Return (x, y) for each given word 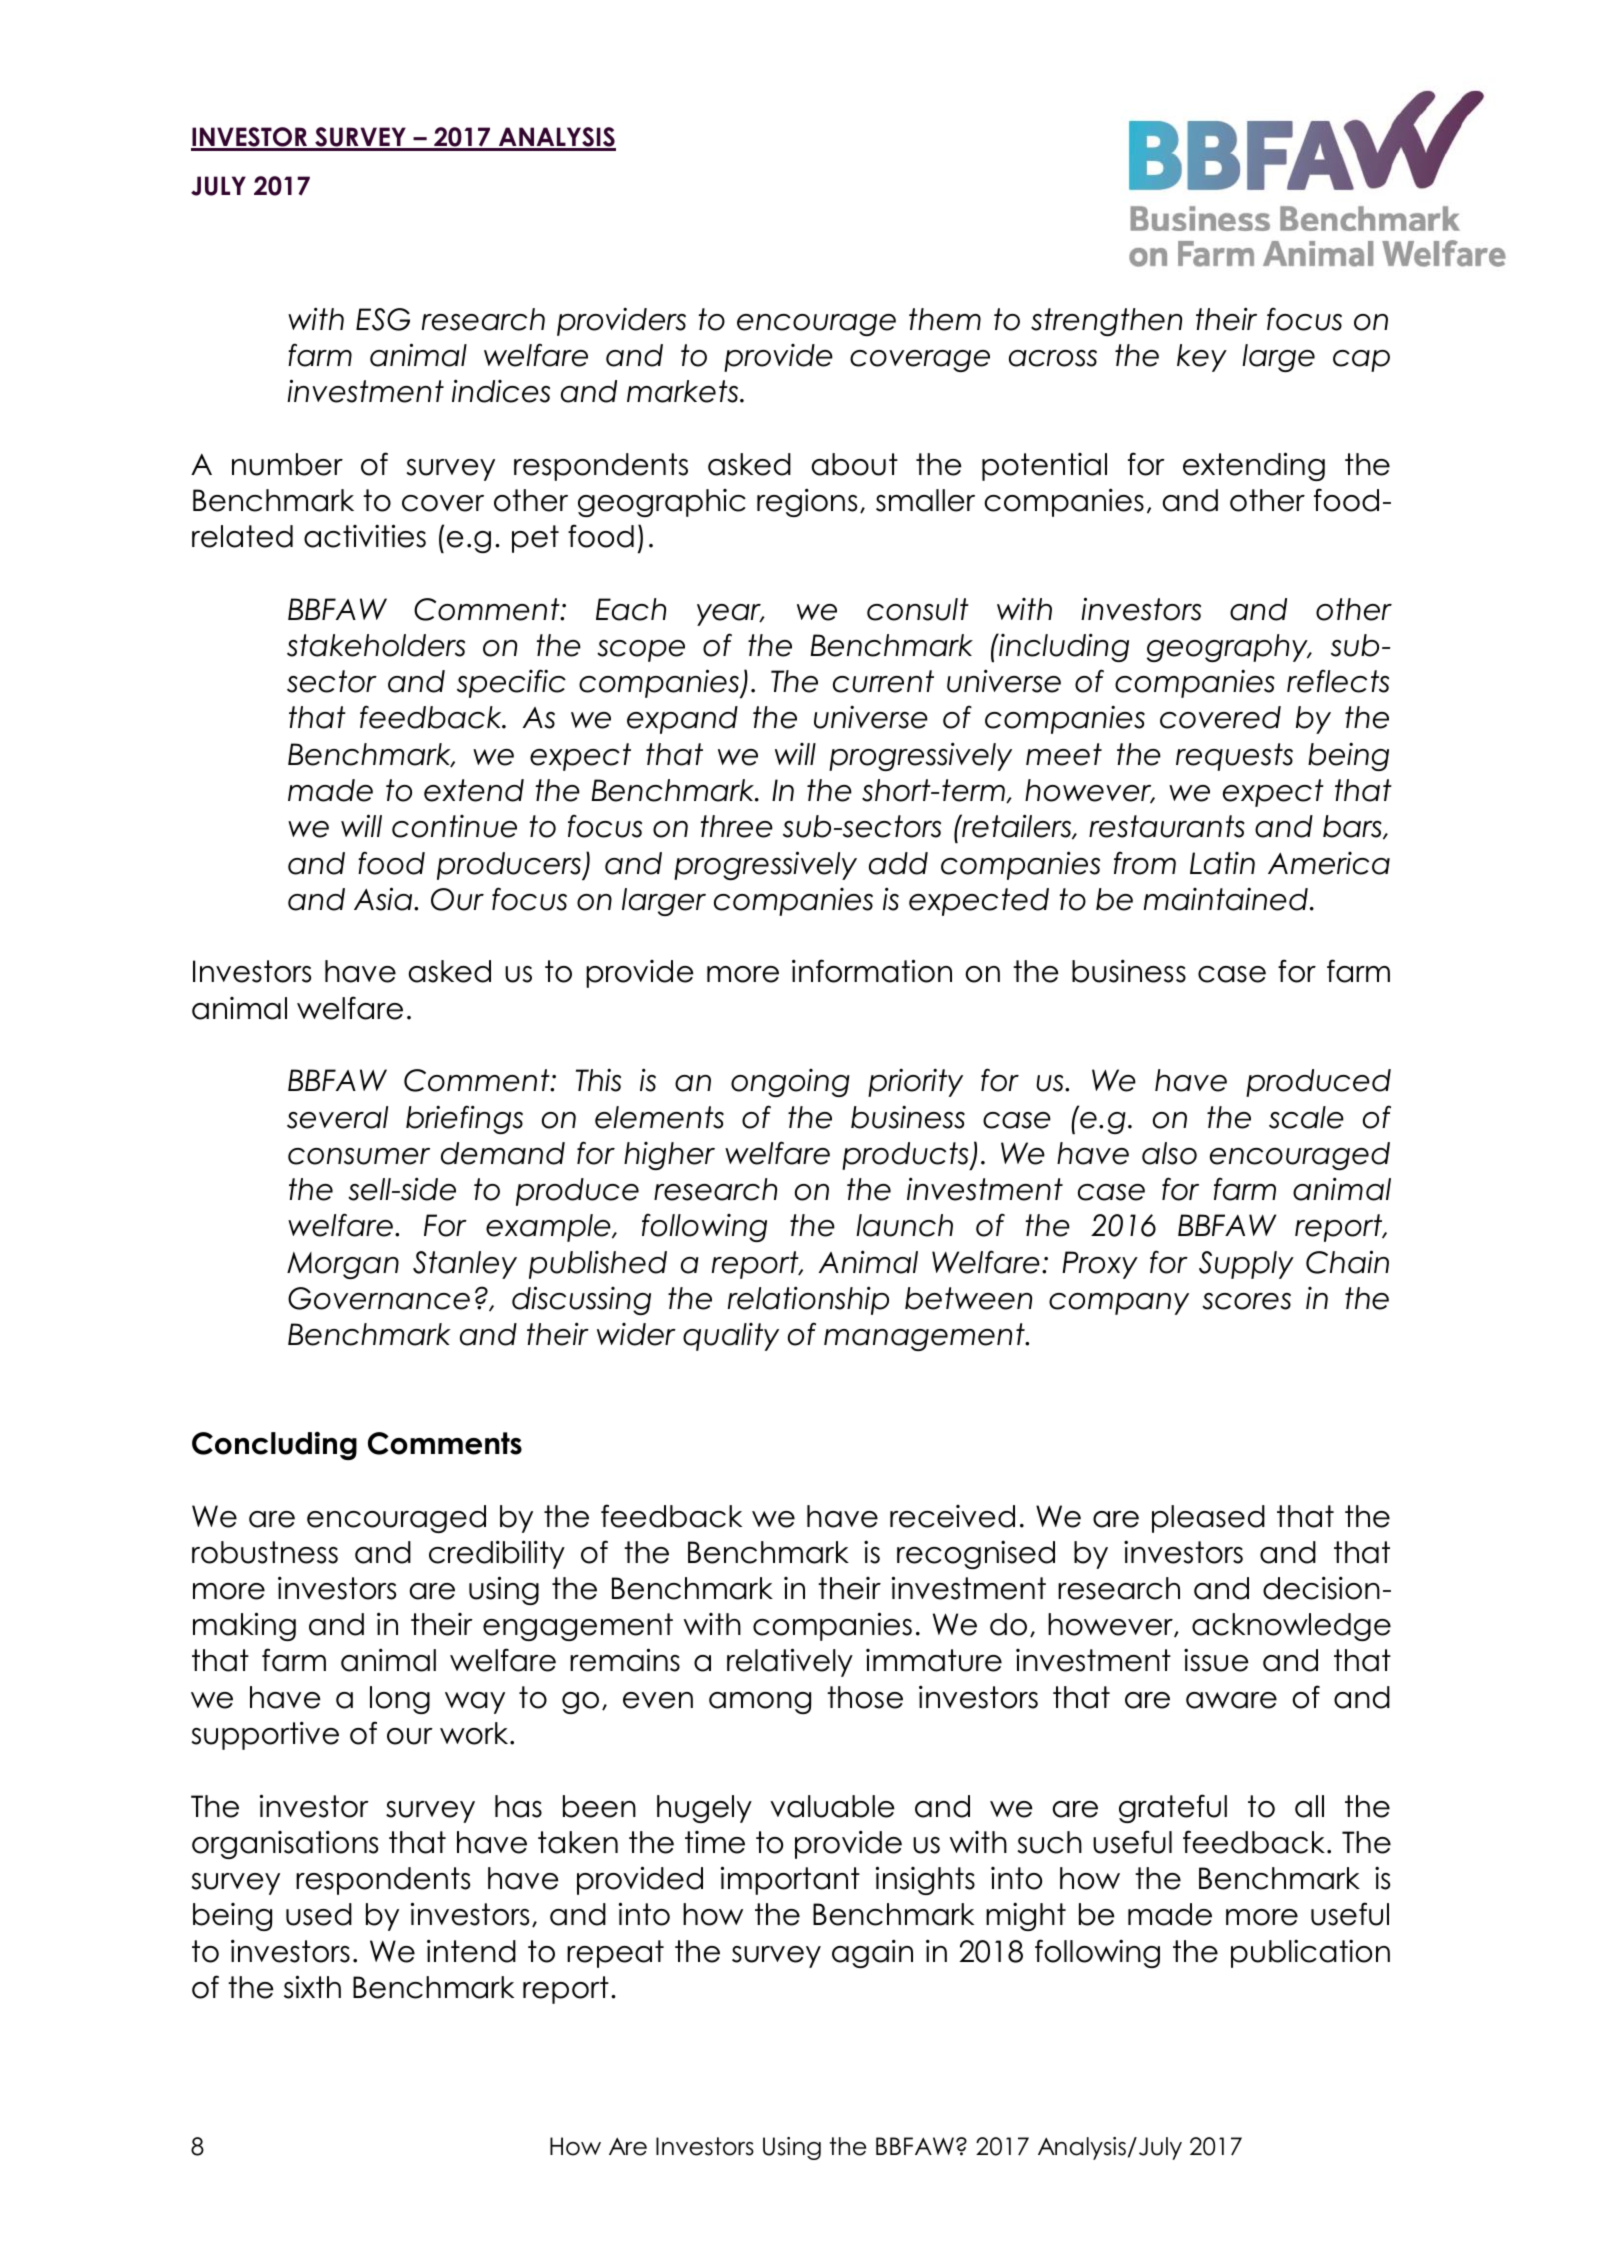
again (872, 1953)
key (1202, 358)
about (855, 464)
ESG (383, 319)
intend (471, 1951)
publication (1310, 1953)
